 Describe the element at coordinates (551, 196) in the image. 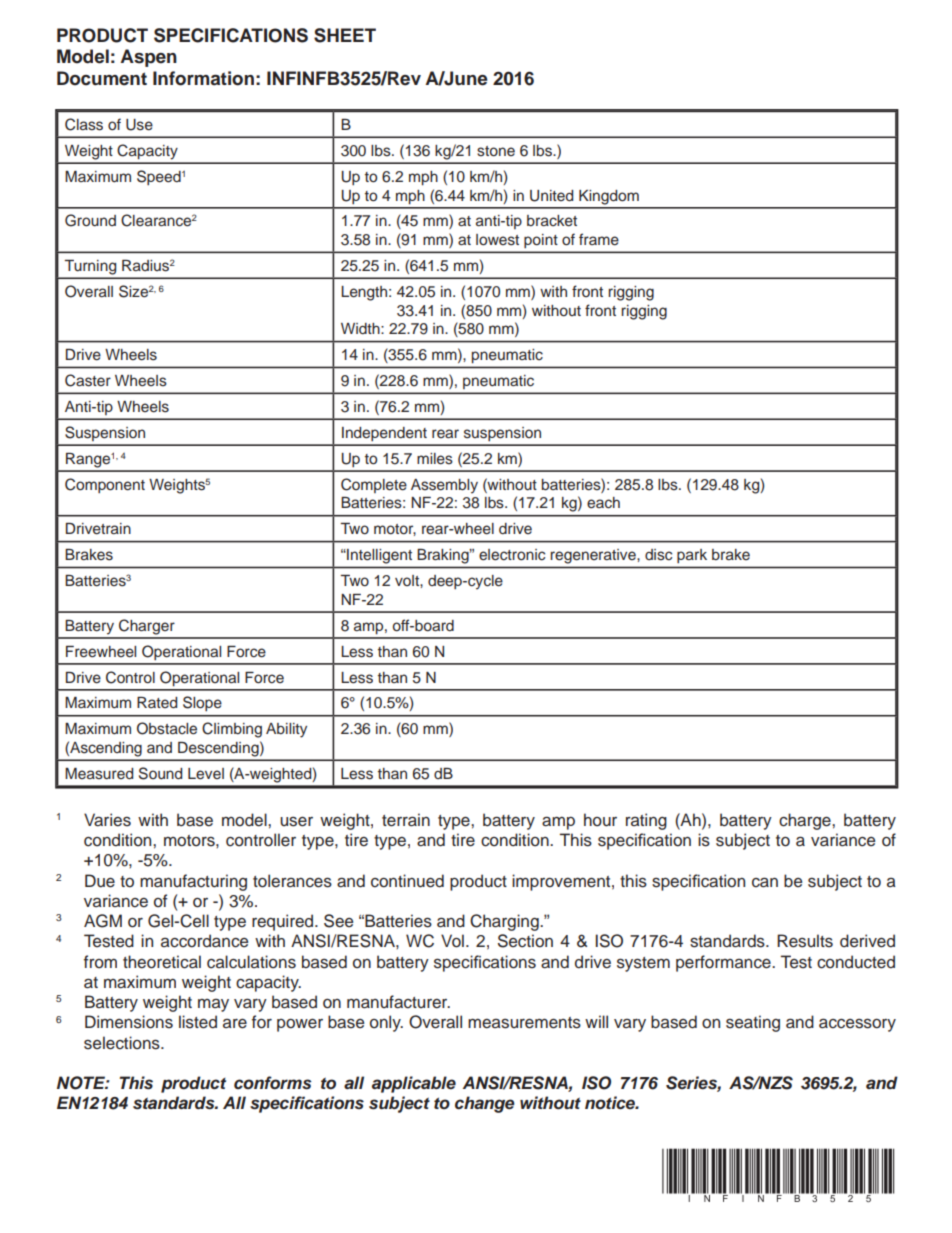

I see `United` at that location.
